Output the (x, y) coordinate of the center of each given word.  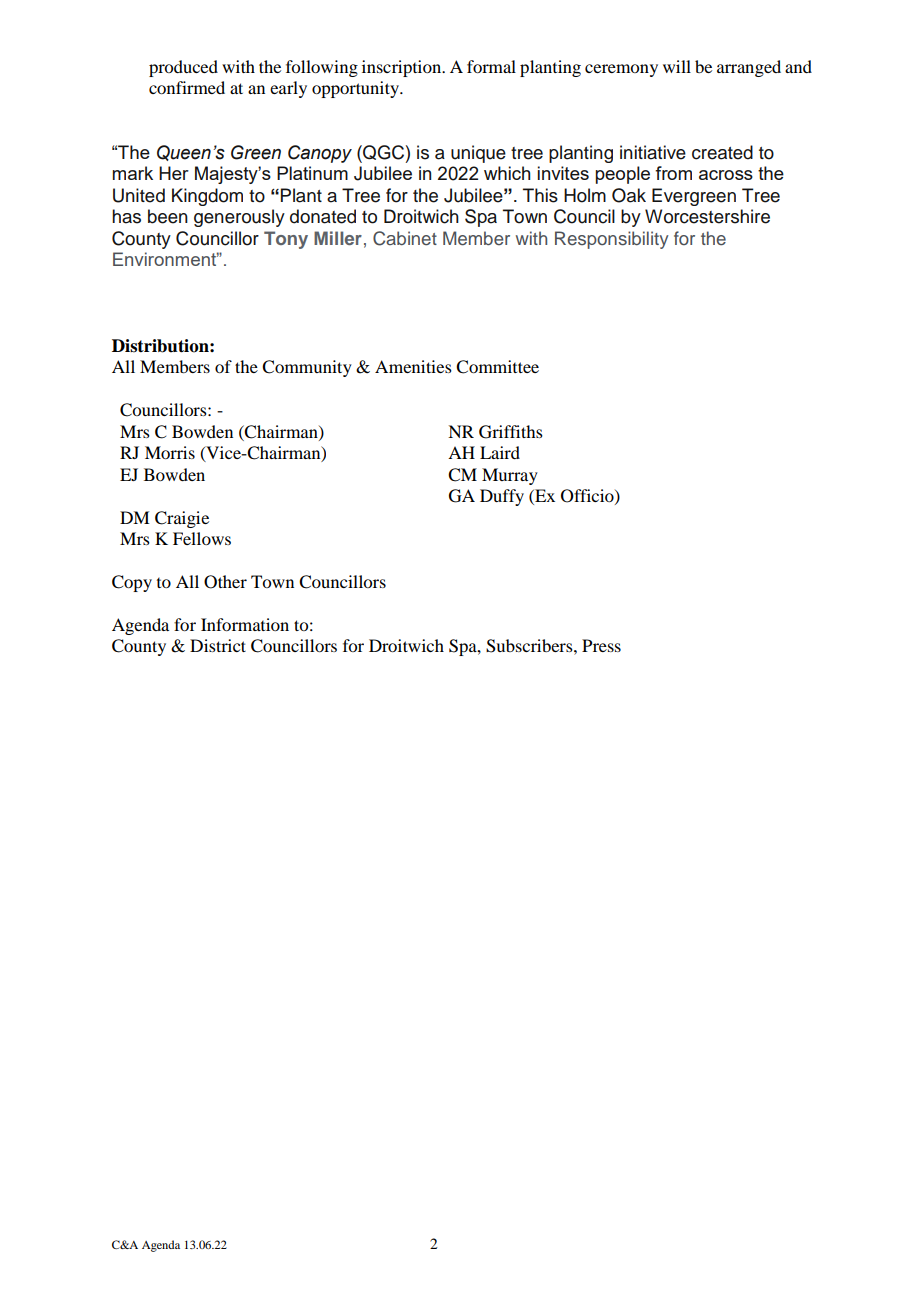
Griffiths (511, 432)
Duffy (502, 497)
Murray (510, 476)
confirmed (187, 87)
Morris (170, 452)
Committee (497, 367)
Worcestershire (707, 216)
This (540, 195)
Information (245, 624)
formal (491, 66)
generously (239, 218)
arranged (749, 68)
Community (307, 368)
